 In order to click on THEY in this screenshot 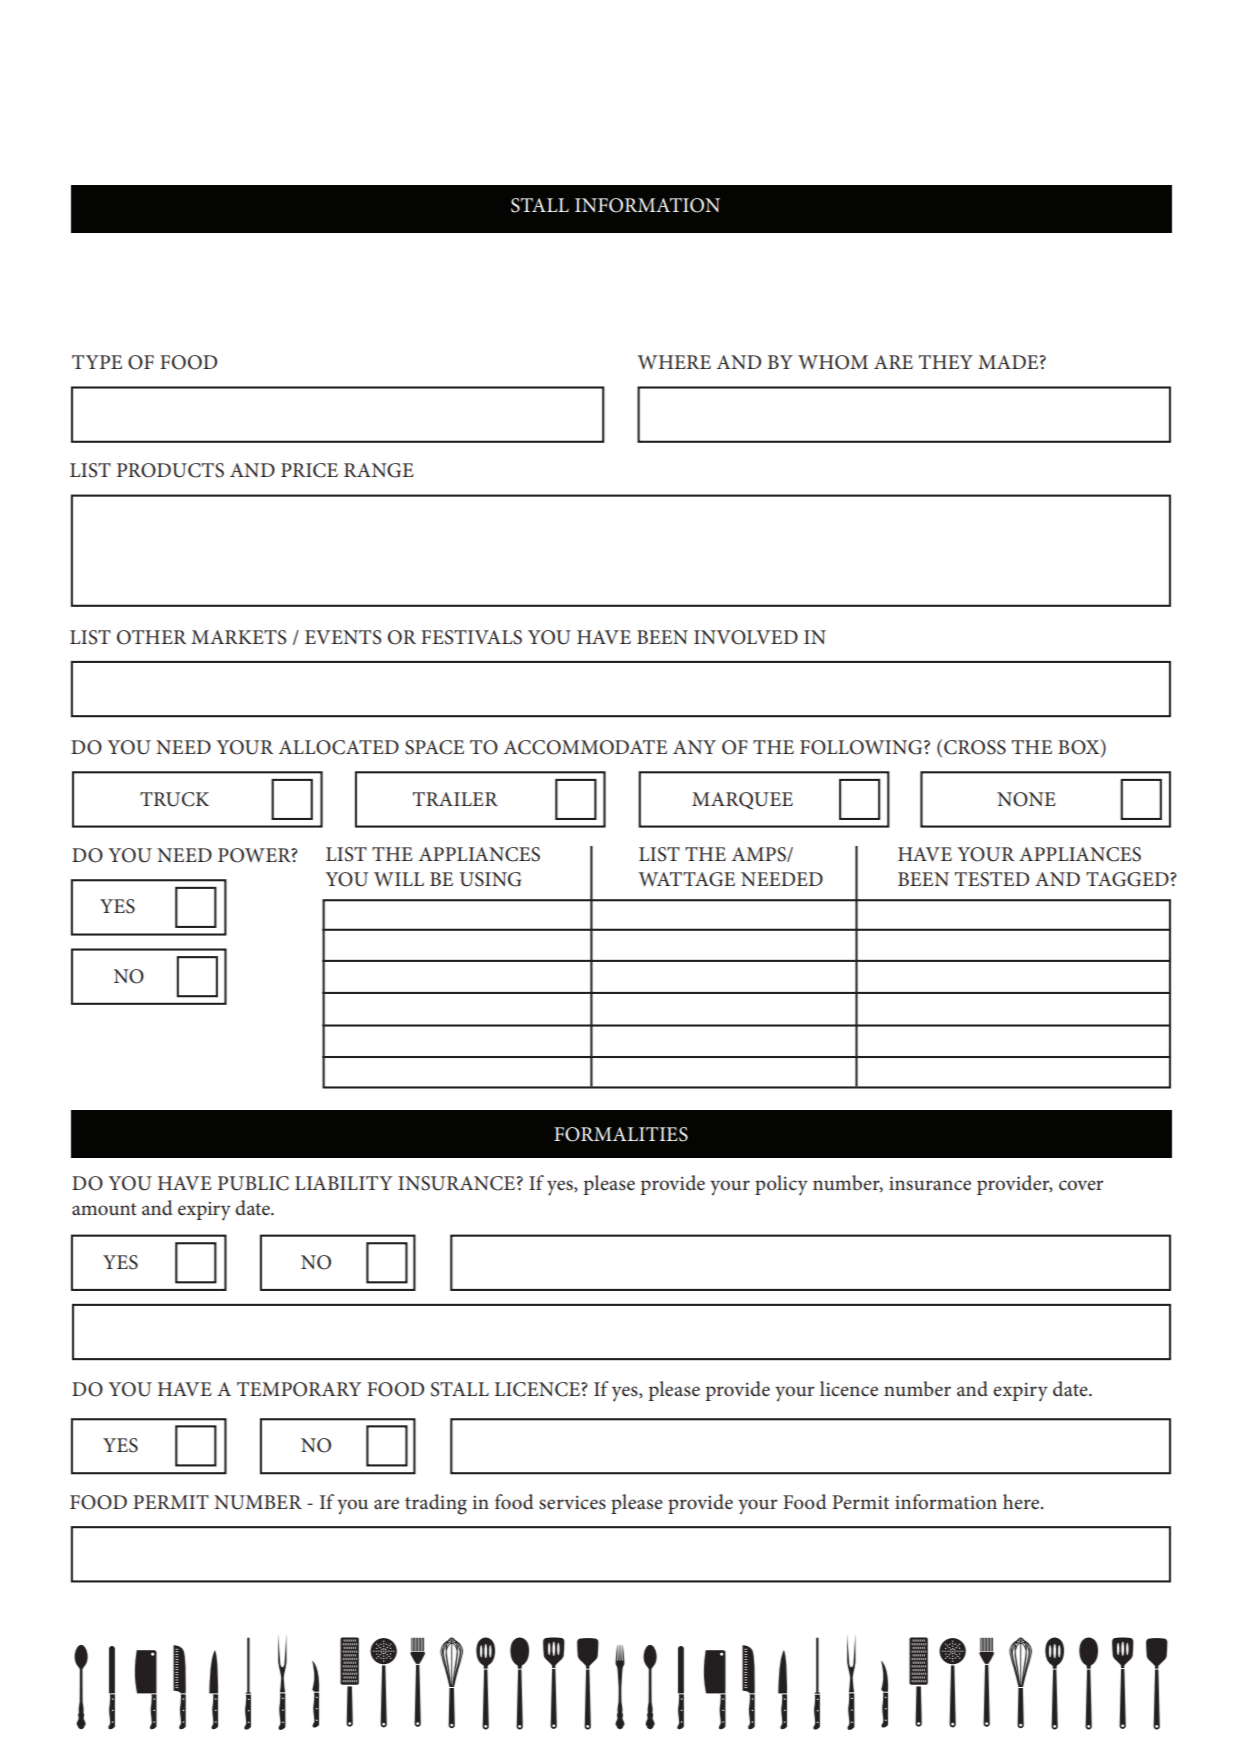, I will do `click(946, 362)`.
